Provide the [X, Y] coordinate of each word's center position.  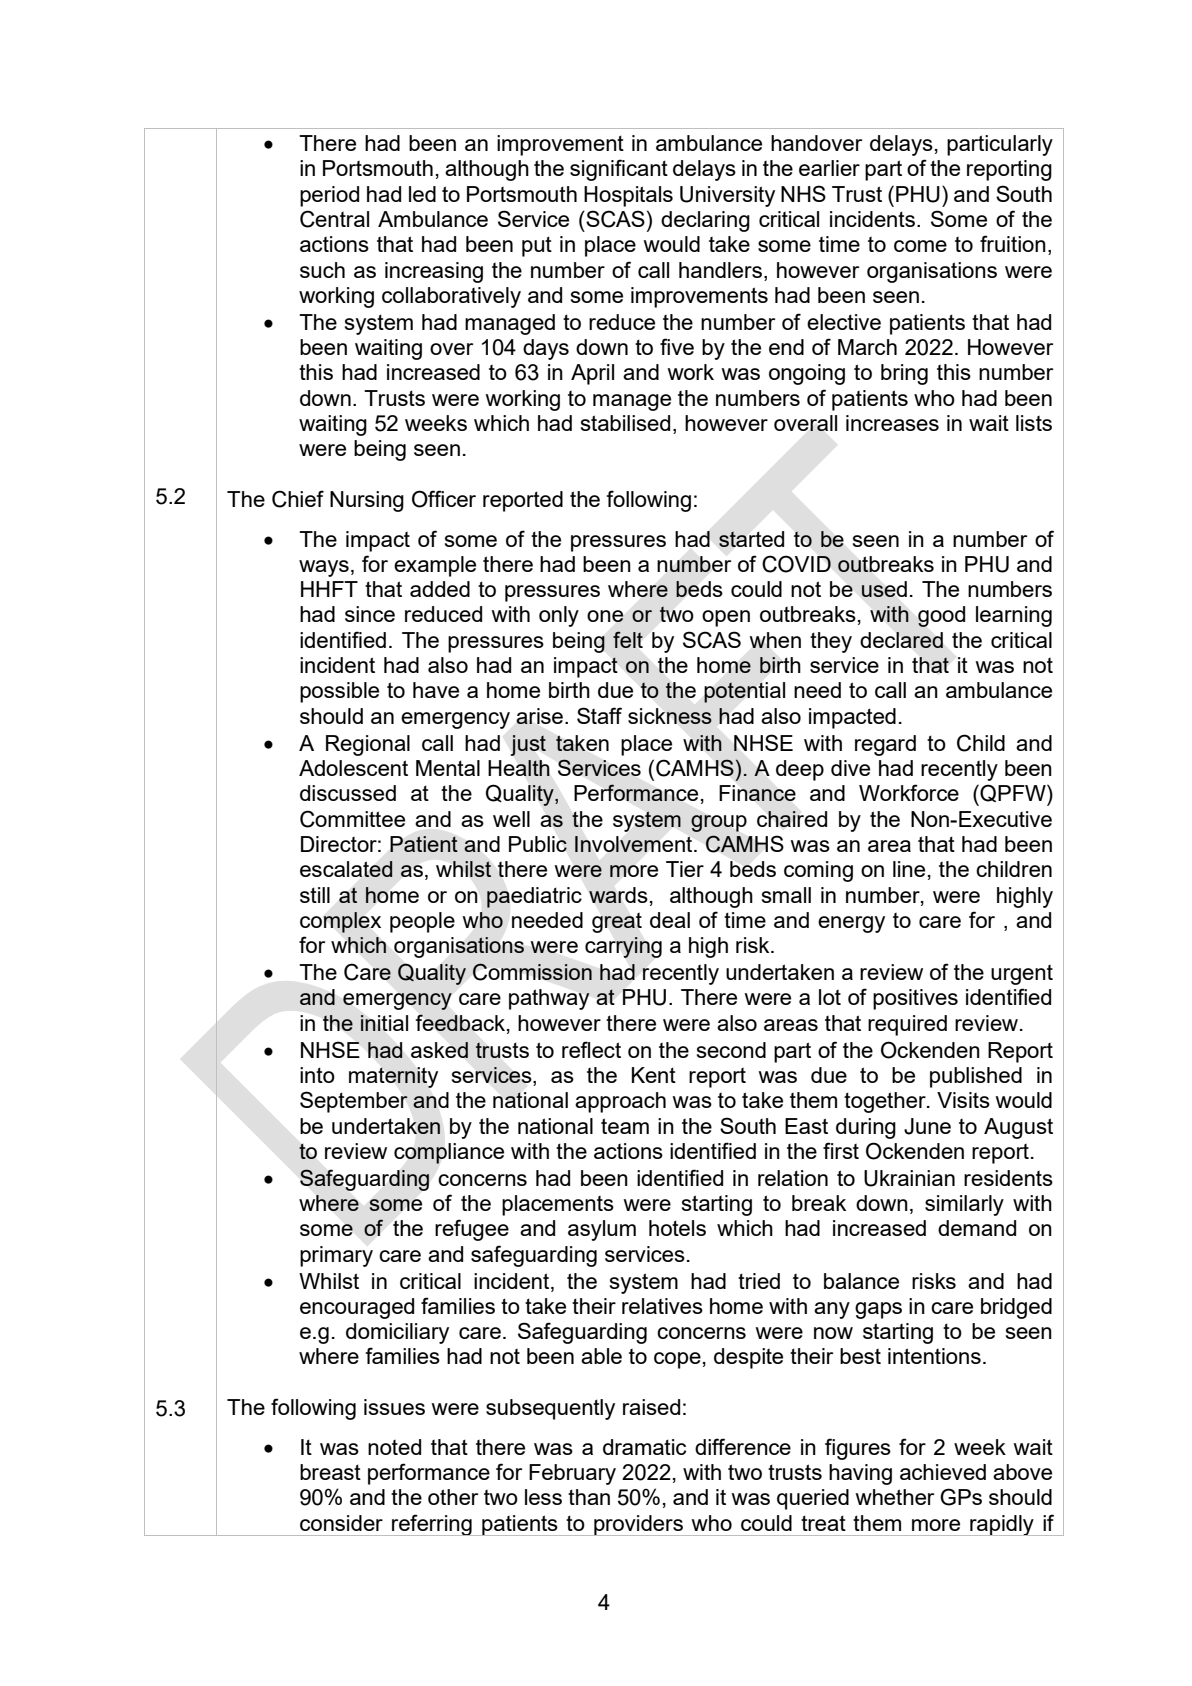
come [920, 246]
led [422, 194]
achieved [943, 1472]
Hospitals [628, 196]
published [976, 1077]
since [370, 614]
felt [628, 639]
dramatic [644, 1447]
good [941, 616]
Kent [654, 1075]
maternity [393, 1077]
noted [394, 1447]
